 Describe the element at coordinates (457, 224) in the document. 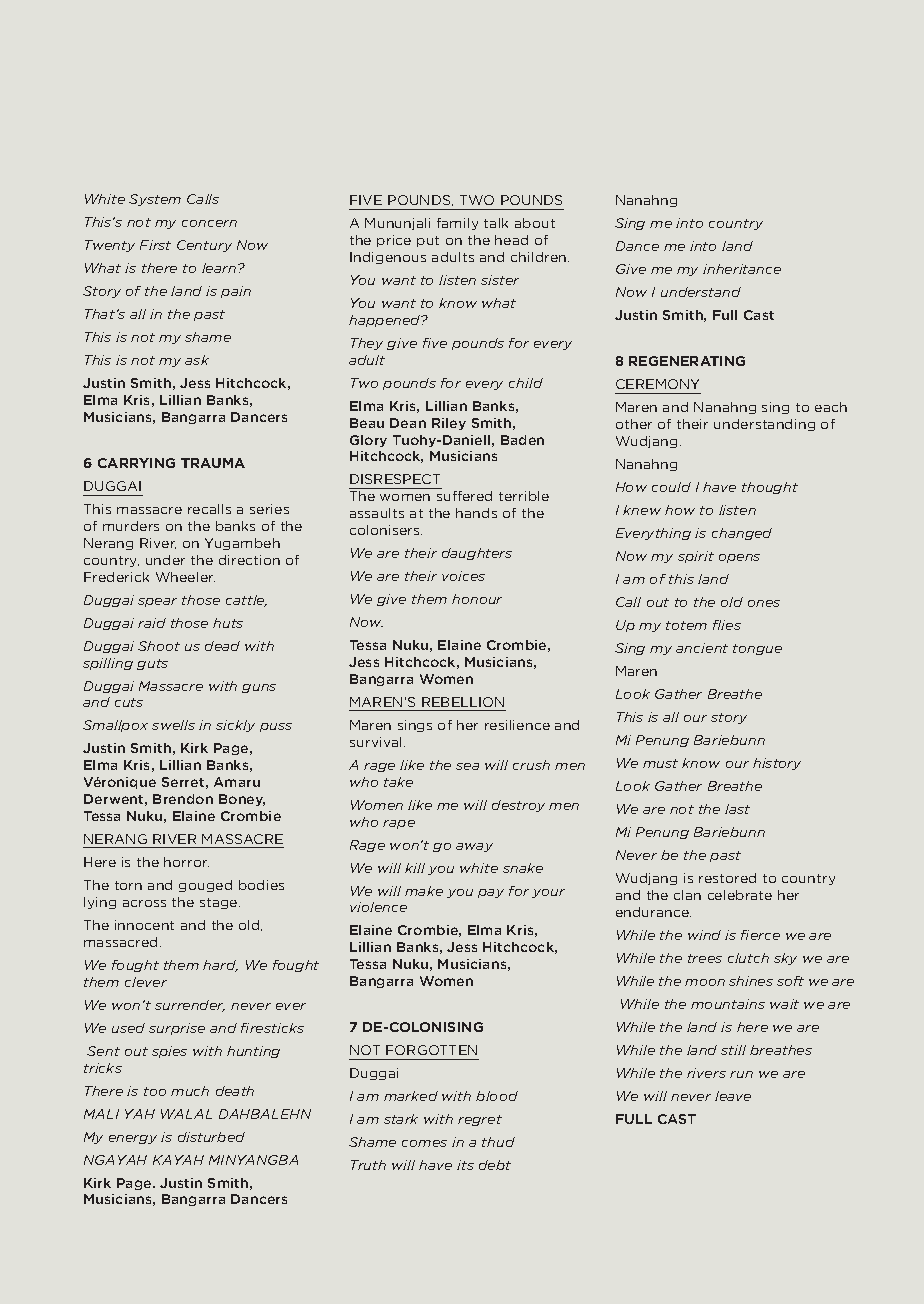

I see `family` at that location.
